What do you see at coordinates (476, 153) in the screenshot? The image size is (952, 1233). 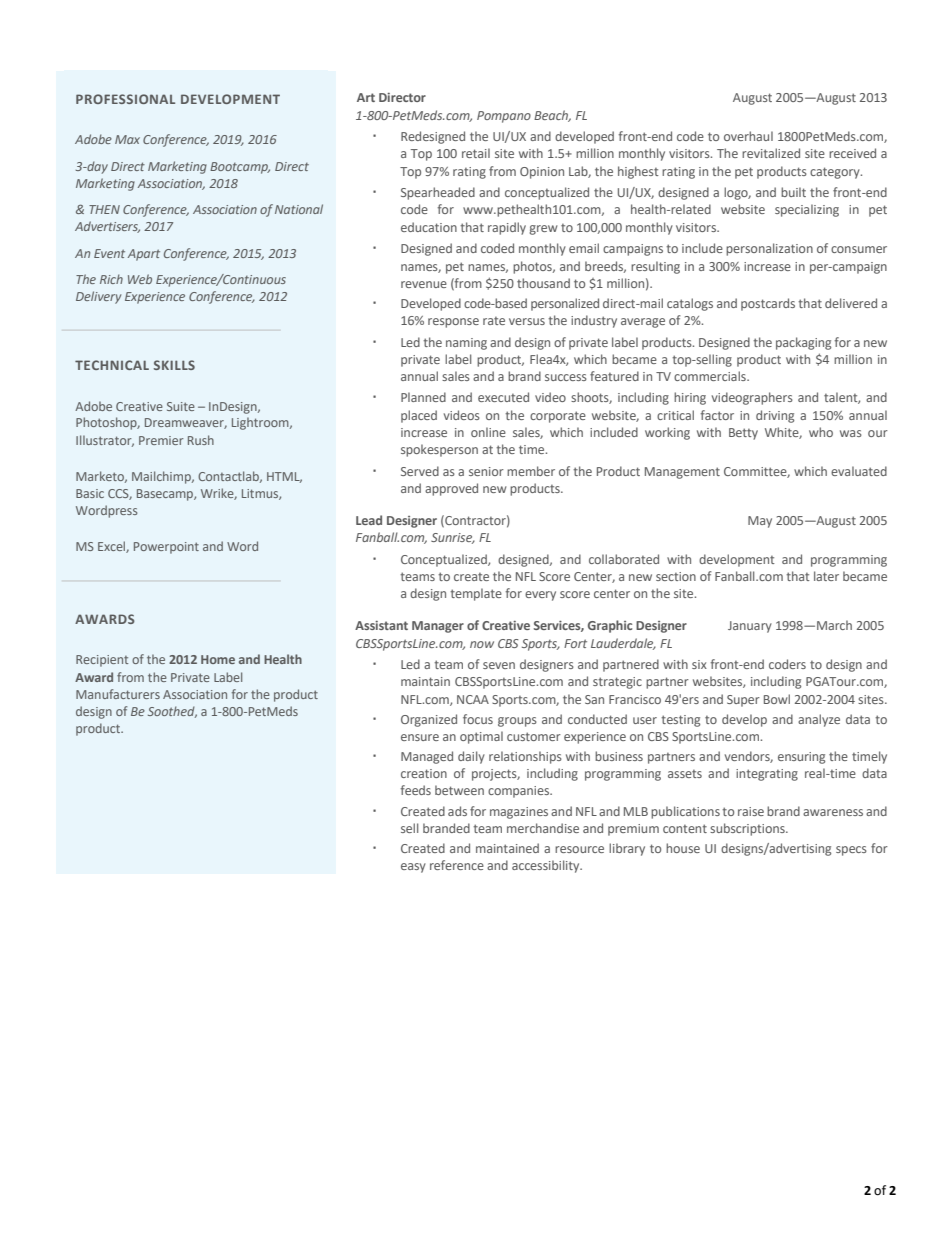 I see `retail` at bounding box center [476, 153].
